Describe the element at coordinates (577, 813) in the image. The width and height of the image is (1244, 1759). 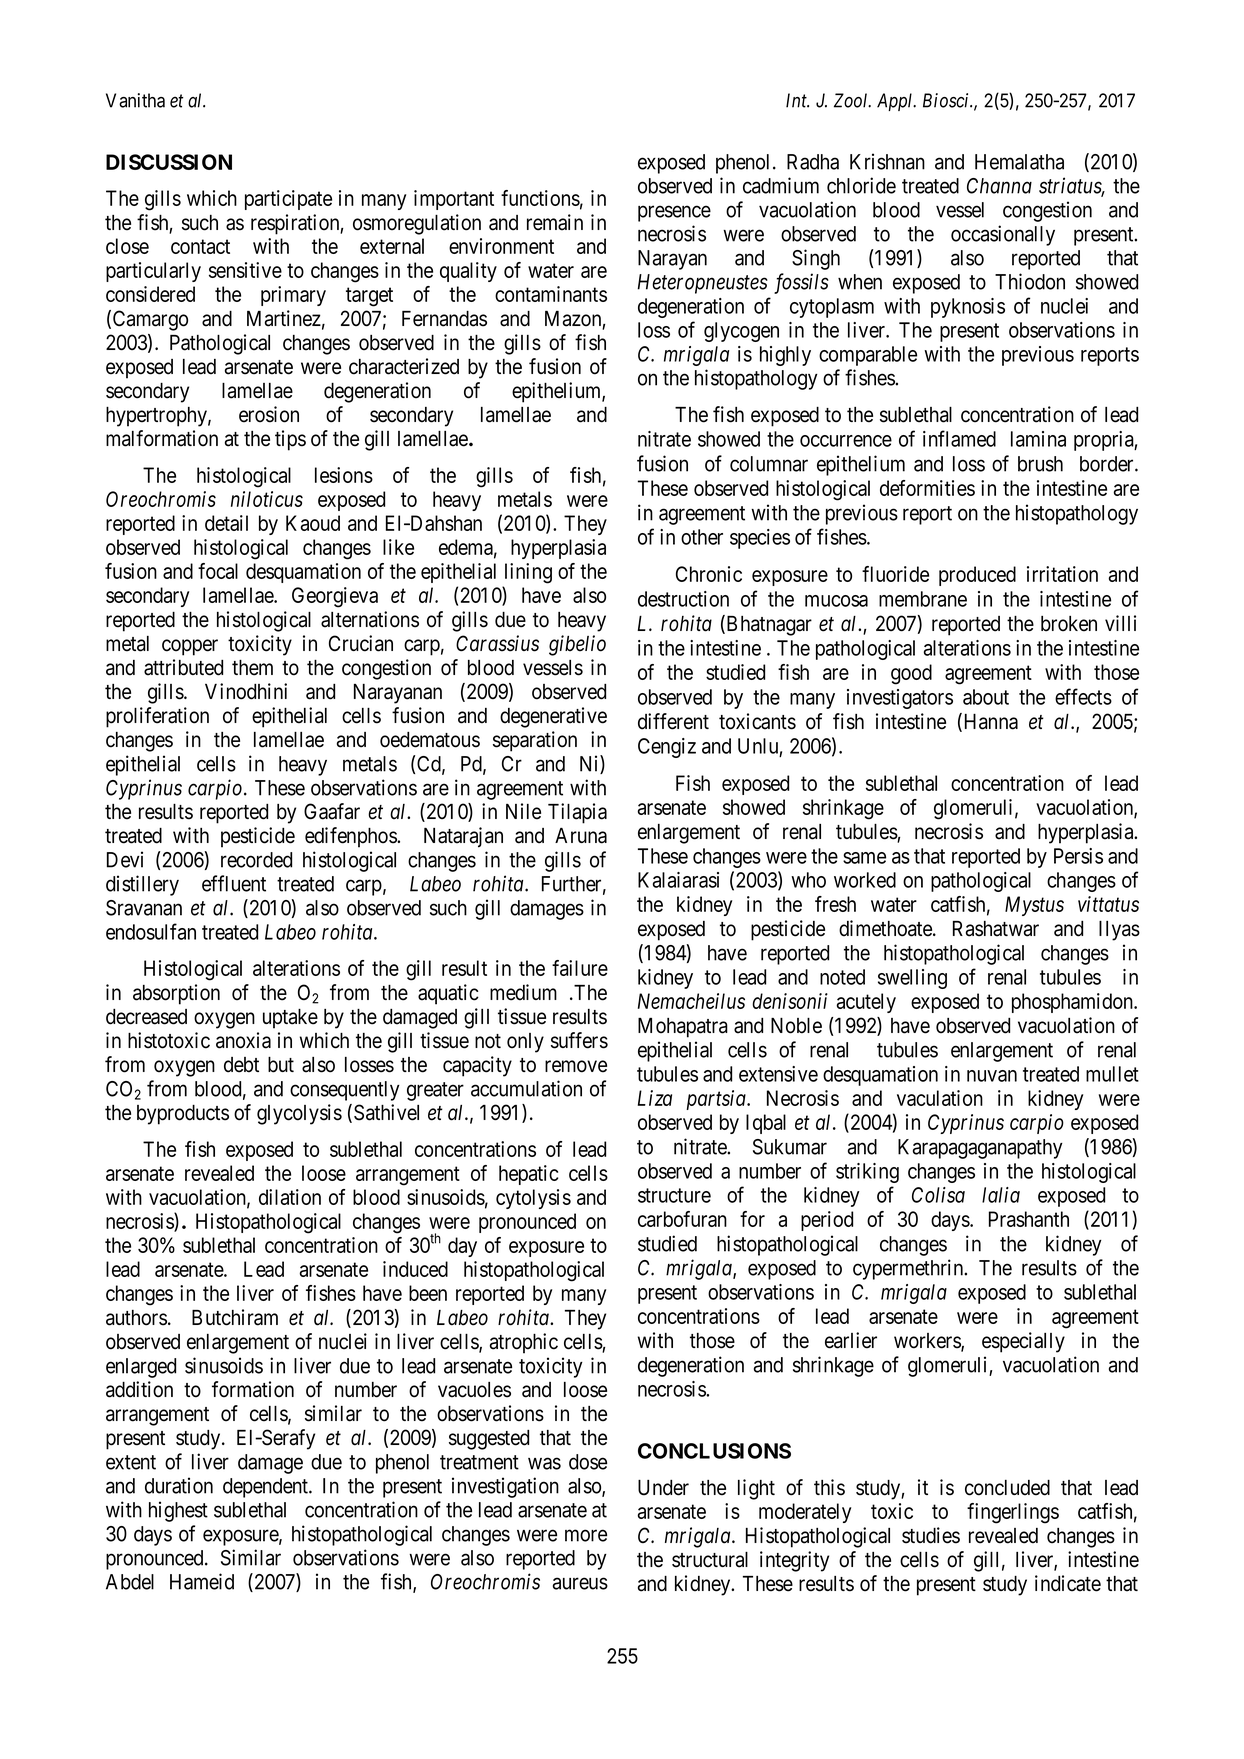
I see `Tilapia` at that location.
